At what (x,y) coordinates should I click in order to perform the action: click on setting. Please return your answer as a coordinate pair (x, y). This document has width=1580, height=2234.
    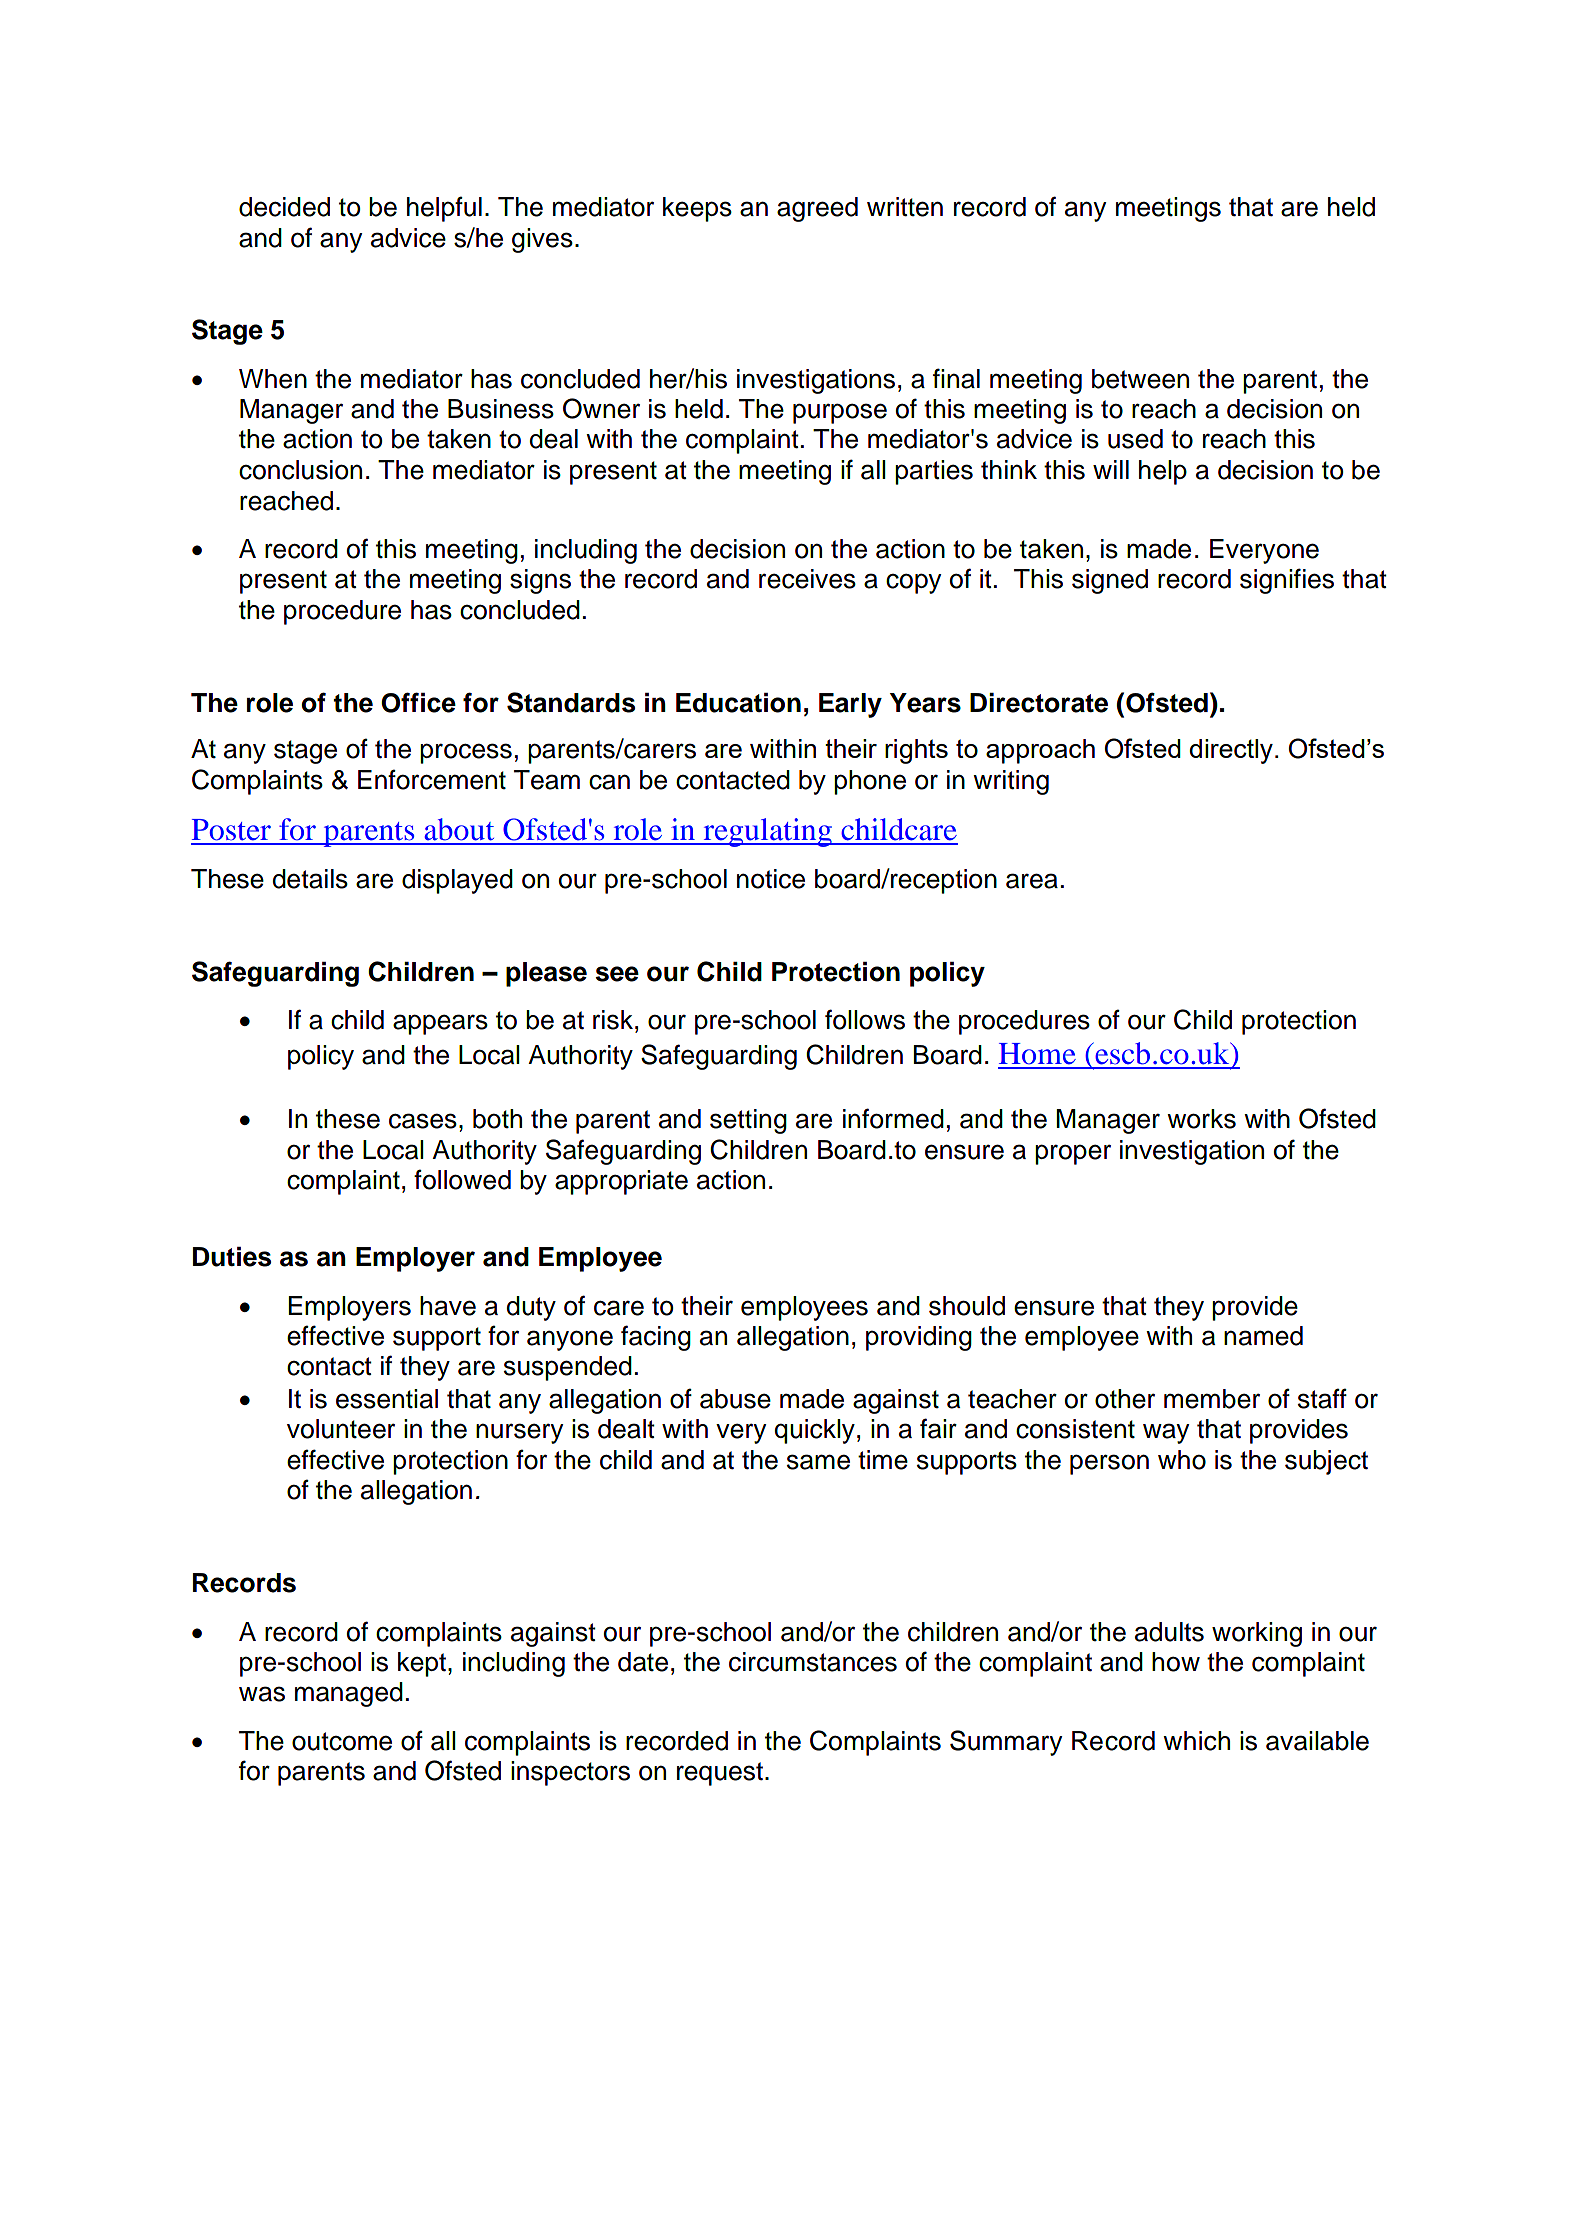
    Looking at the image, I should click on (748, 1121).
